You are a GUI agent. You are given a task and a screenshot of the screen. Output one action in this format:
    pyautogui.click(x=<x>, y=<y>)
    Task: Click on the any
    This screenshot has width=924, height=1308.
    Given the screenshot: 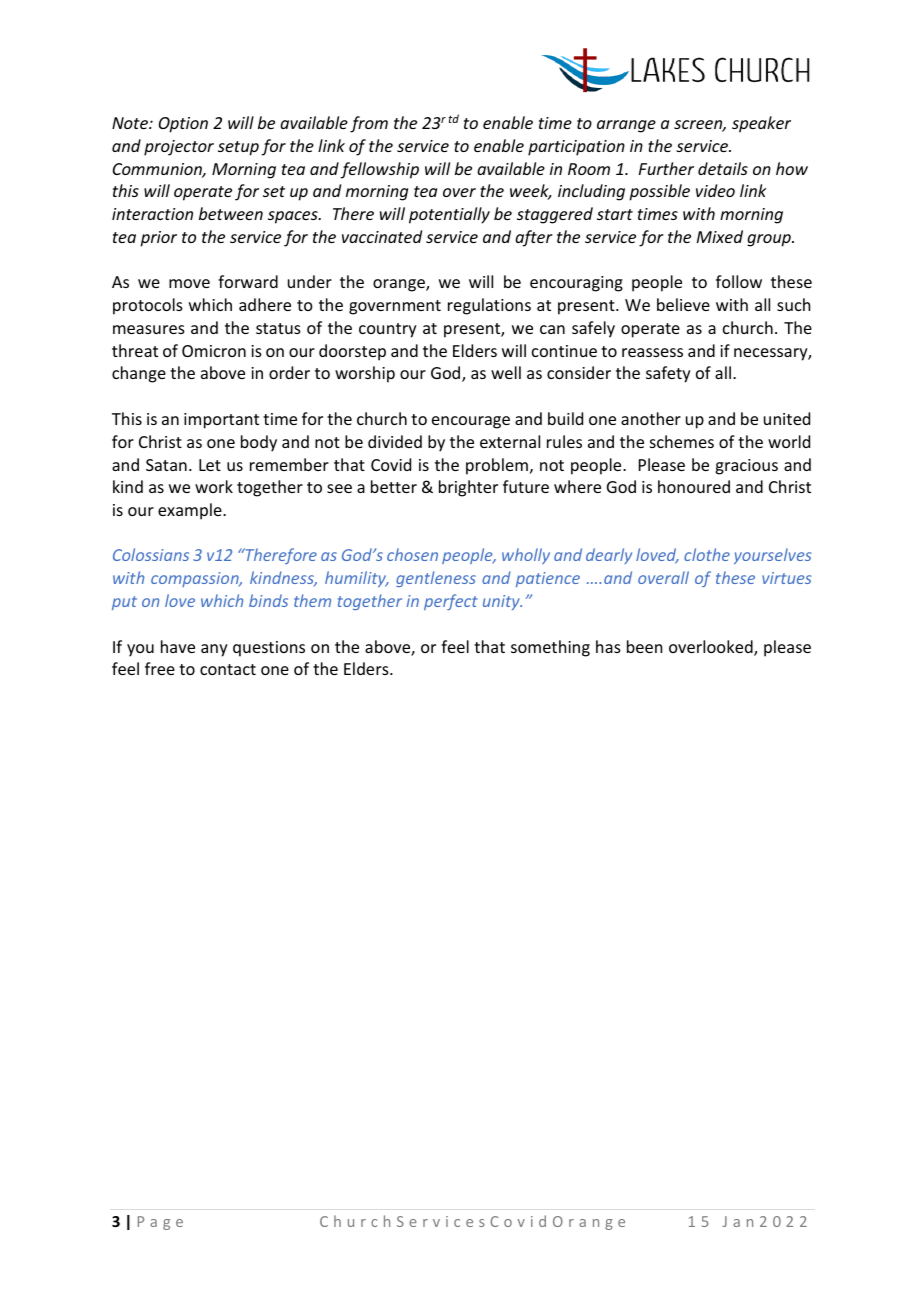 What is the action you would take?
    pyautogui.click(x=214, y=650)
